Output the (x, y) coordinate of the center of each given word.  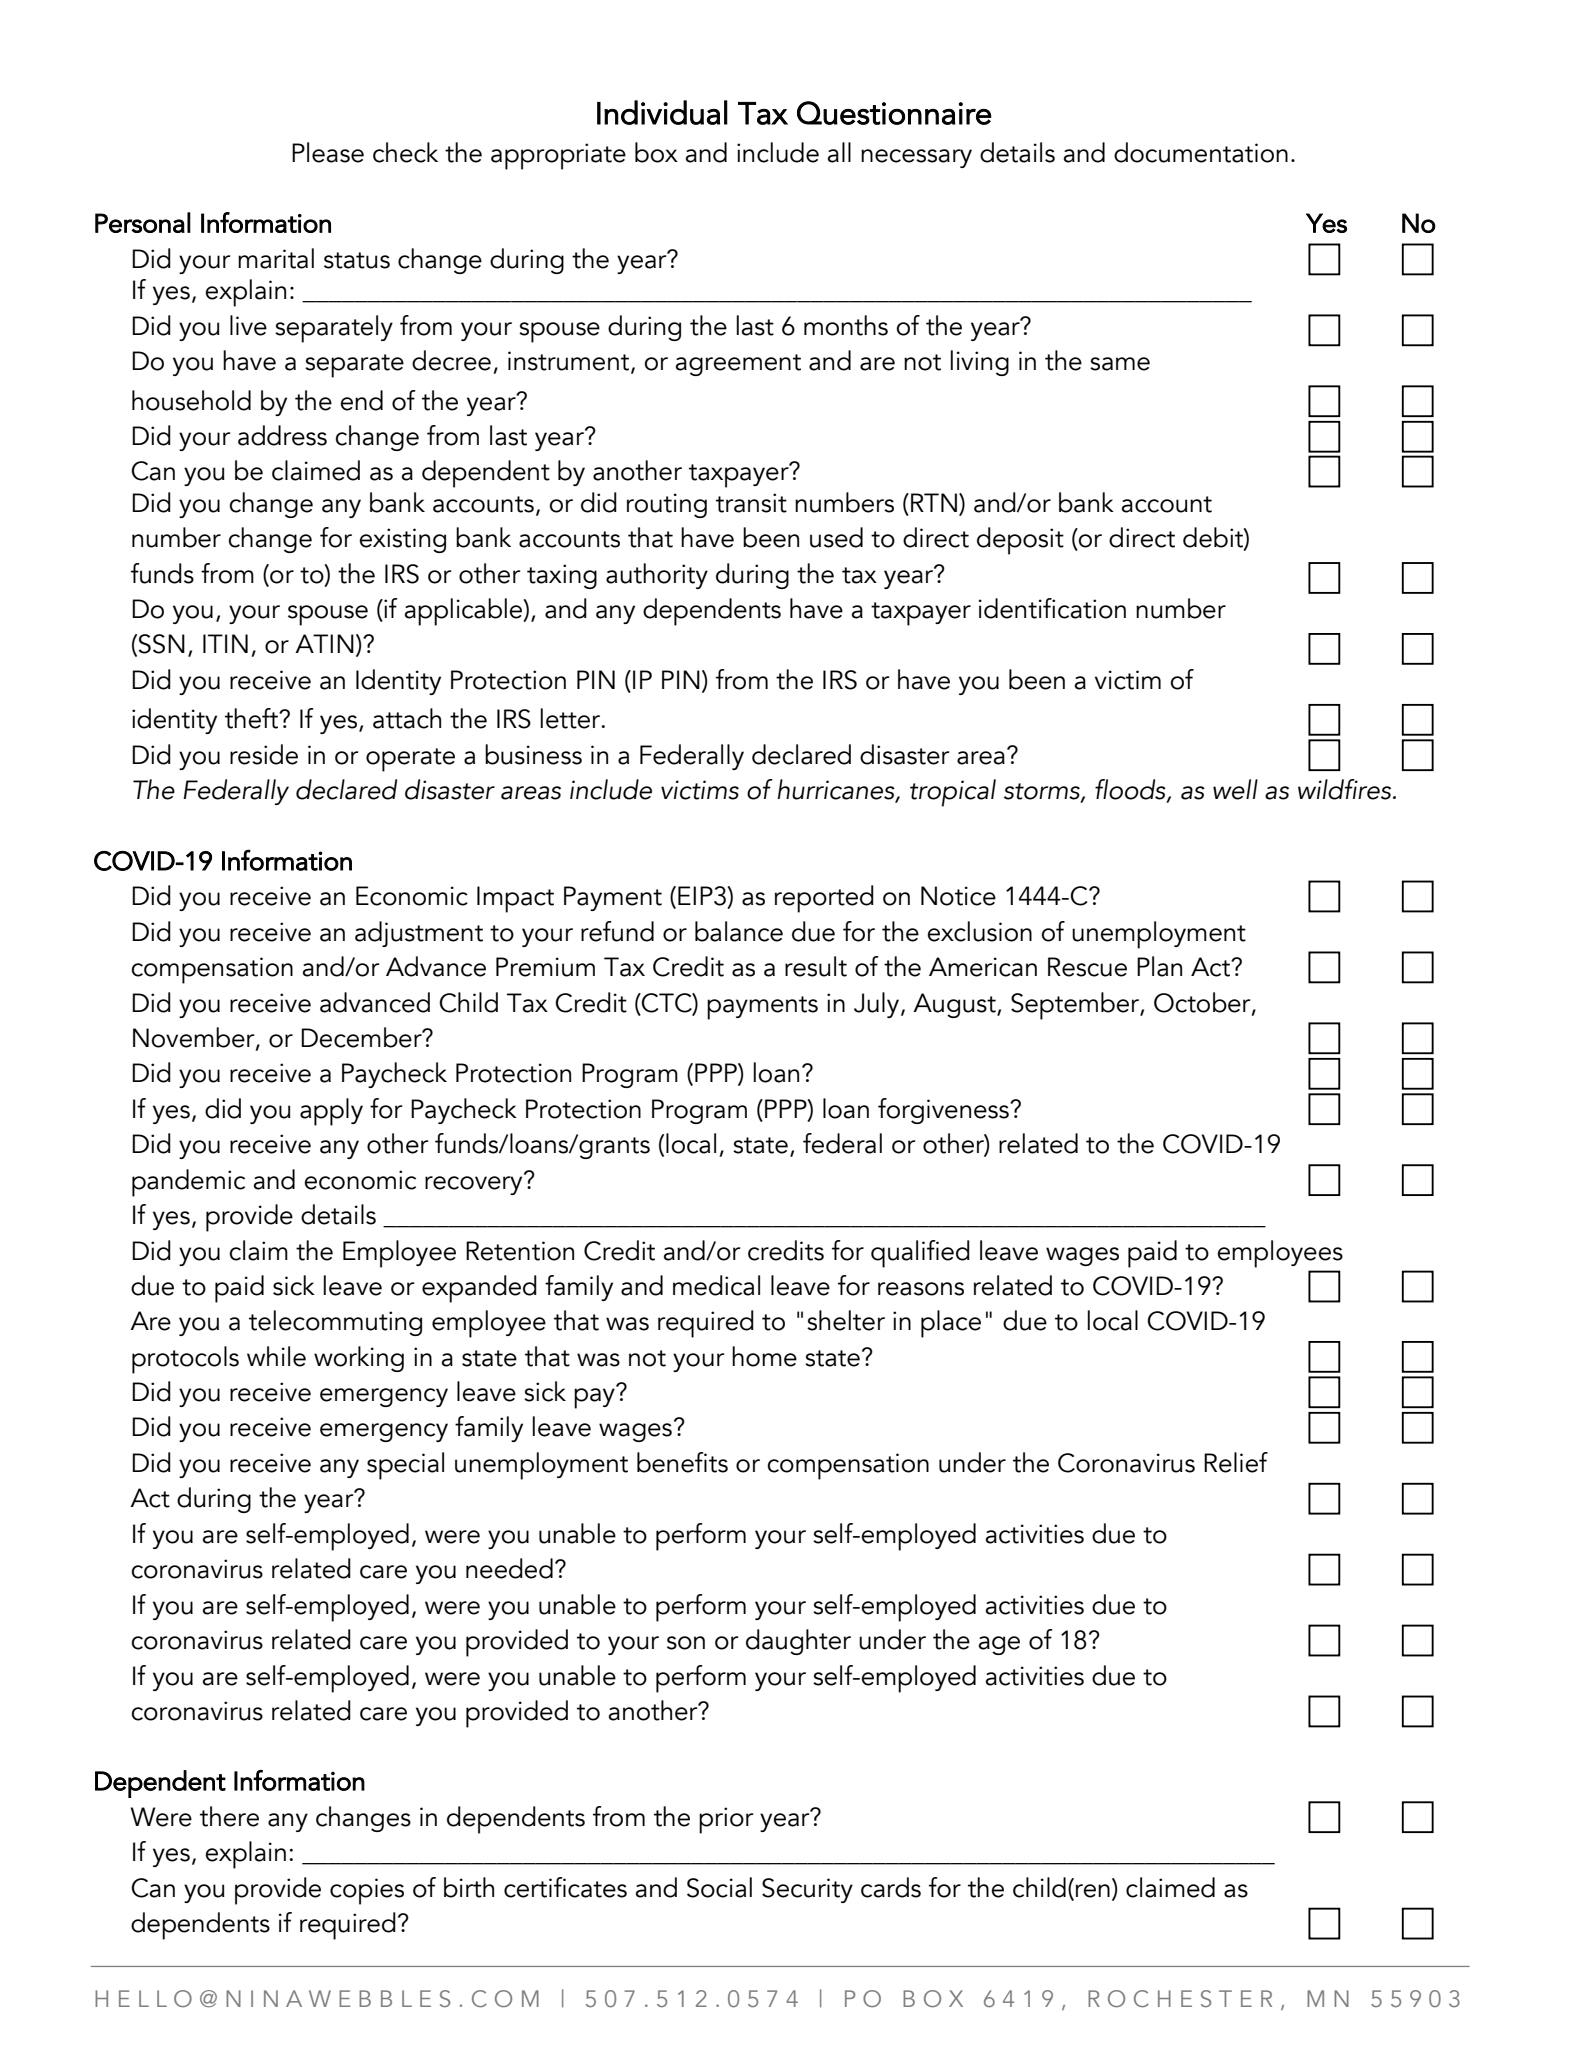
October (1203, 1003)
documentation (1201, 152)
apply (331, 1112)
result (816, 966)
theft (253, 718)
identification (1052, 608)
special (405, 1466)
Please (328, 152)
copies (367, 1891)
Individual (662, 112)
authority (657, 576)
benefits (682, 1462)
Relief (1236, 1462)
